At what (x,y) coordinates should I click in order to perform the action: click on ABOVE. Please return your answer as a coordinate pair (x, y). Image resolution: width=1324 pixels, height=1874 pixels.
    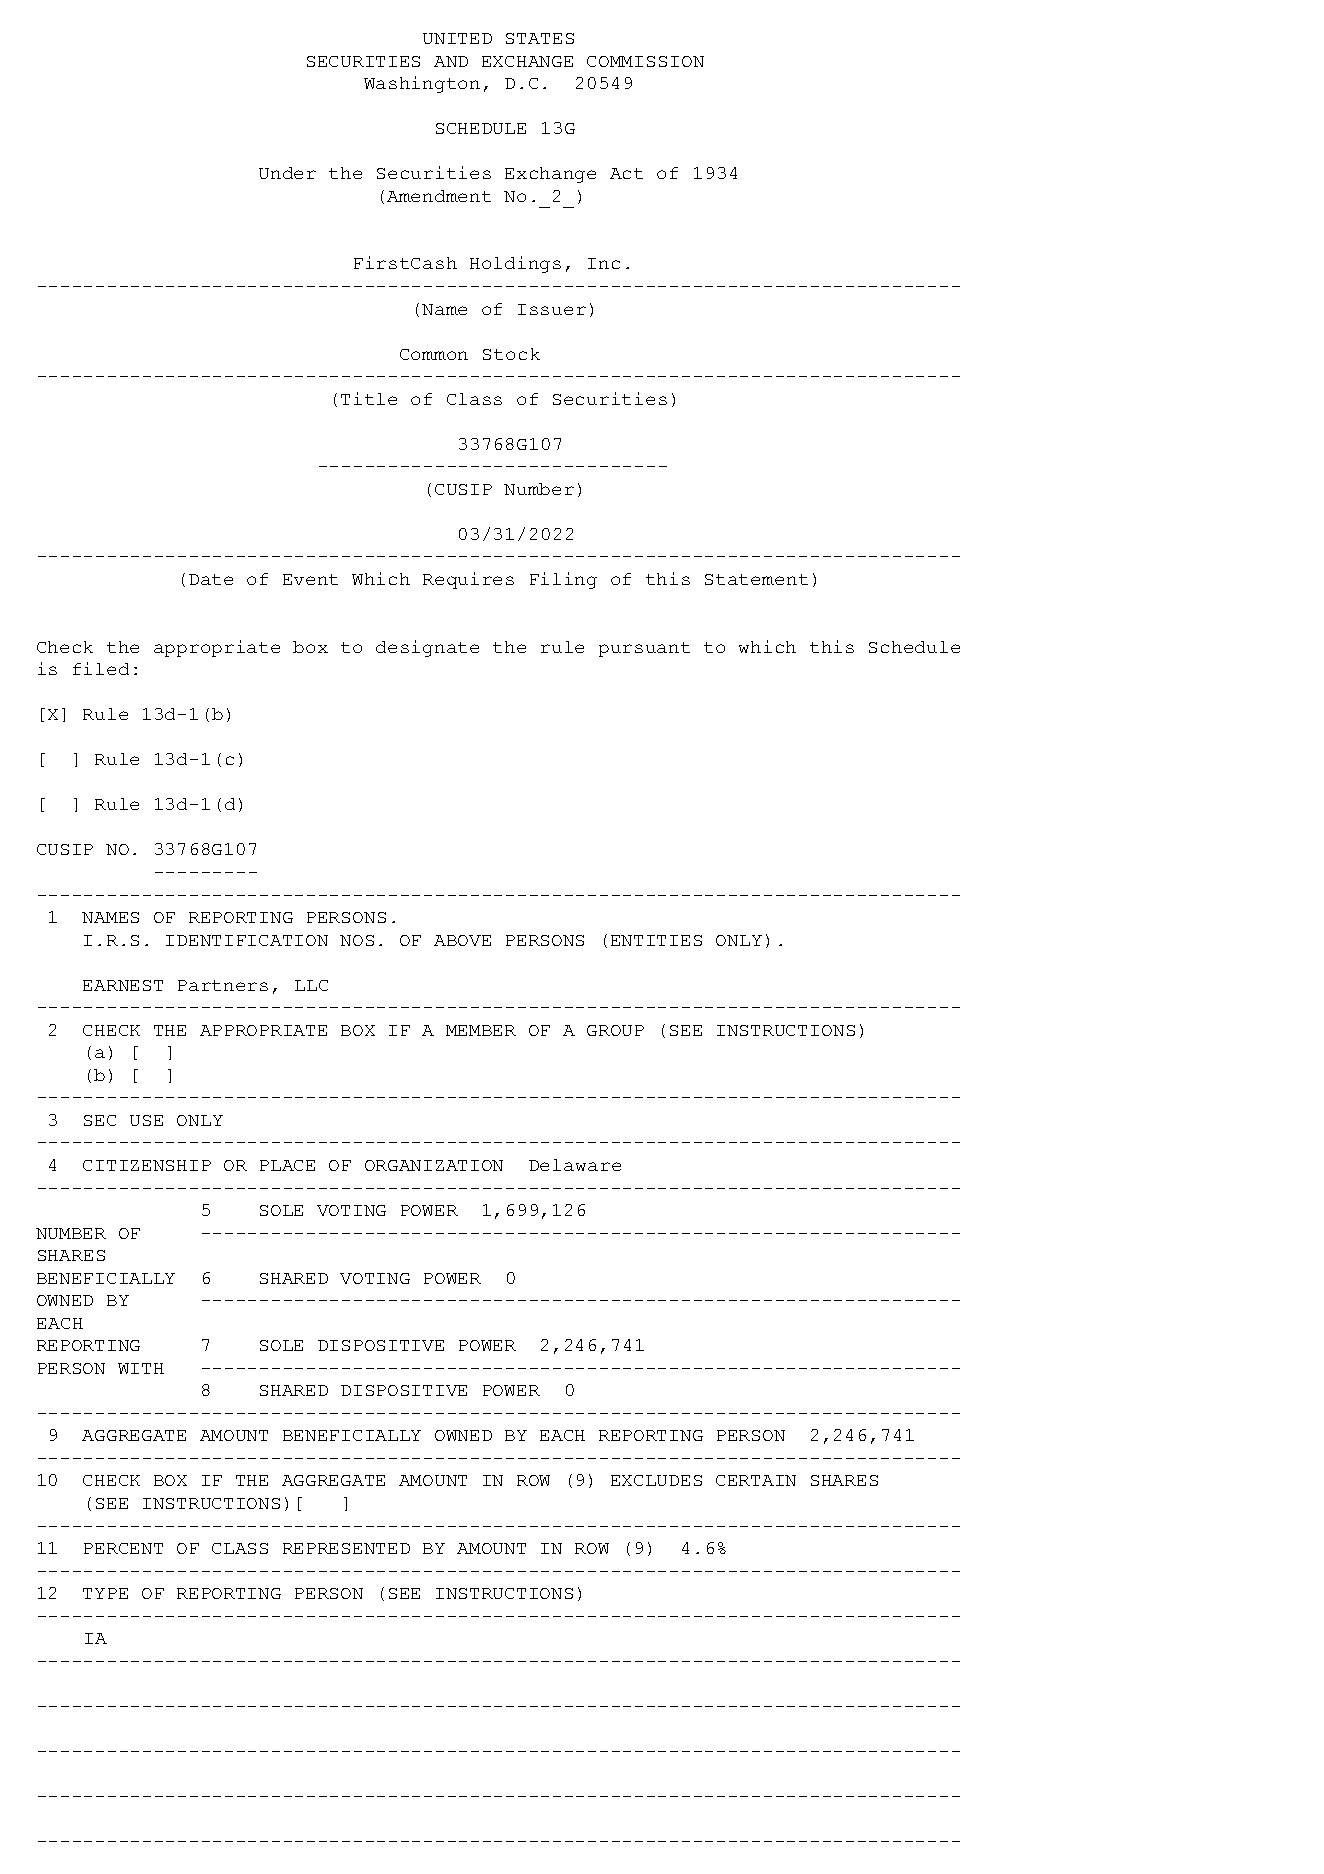
    Looking at the image, I should click on (462, 940).
